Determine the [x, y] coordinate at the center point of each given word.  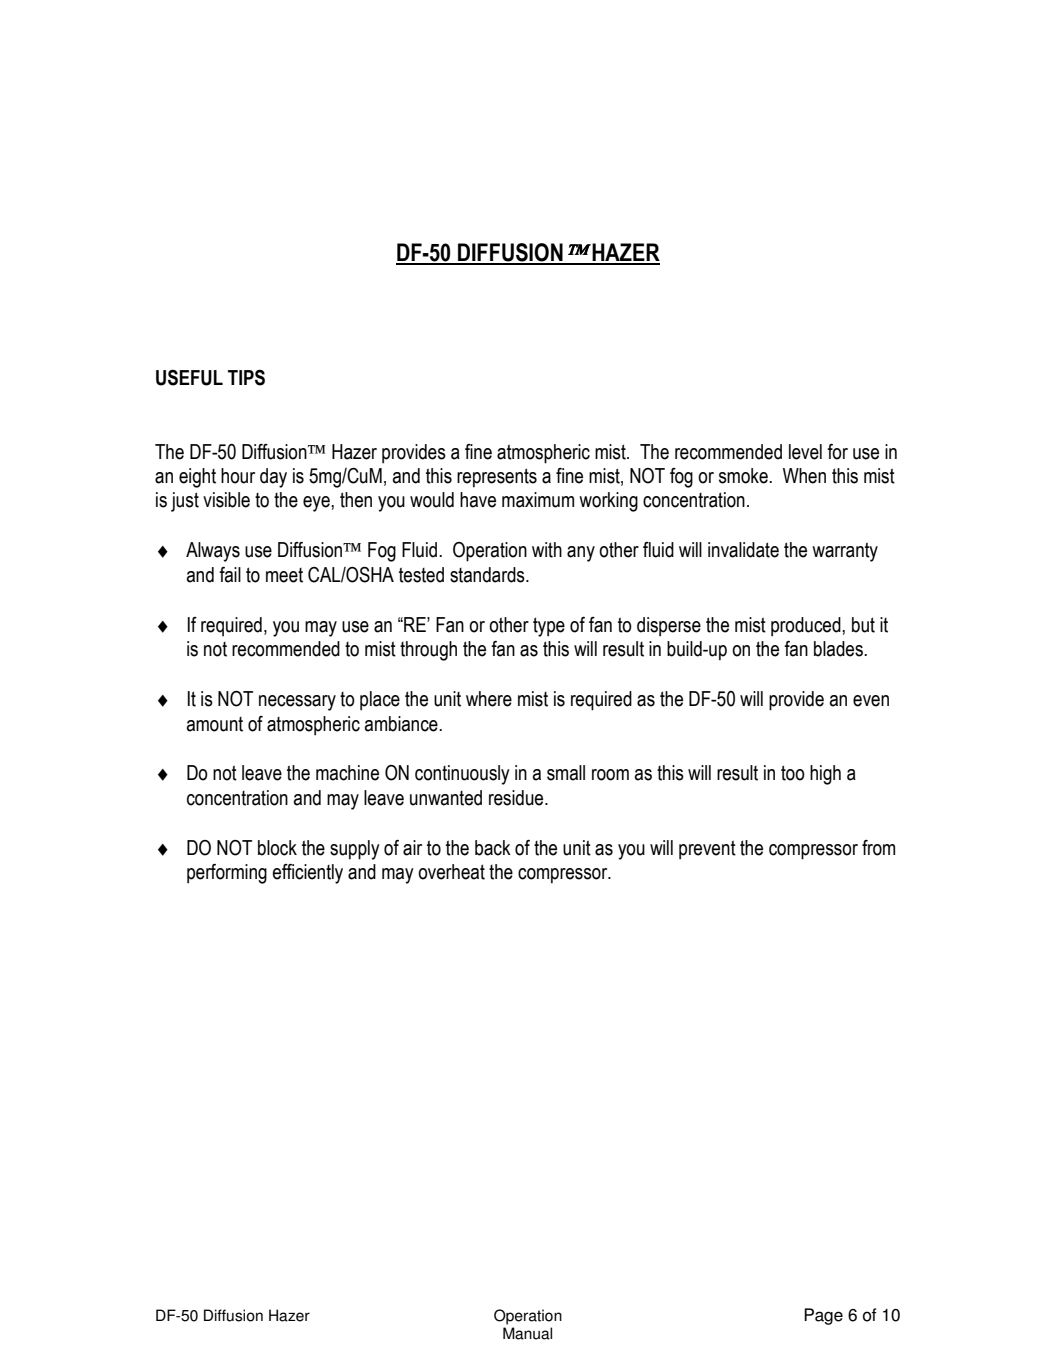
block [277, 848]
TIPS [246, 377]
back [493, 848]
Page [823, 1316]
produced [807, 627]
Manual [527, 1333]
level [805, 452]
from [878, 848]
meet [284, 575]
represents [497, 477]
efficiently [307, 874]
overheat [451, 872]
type [549, 627]
